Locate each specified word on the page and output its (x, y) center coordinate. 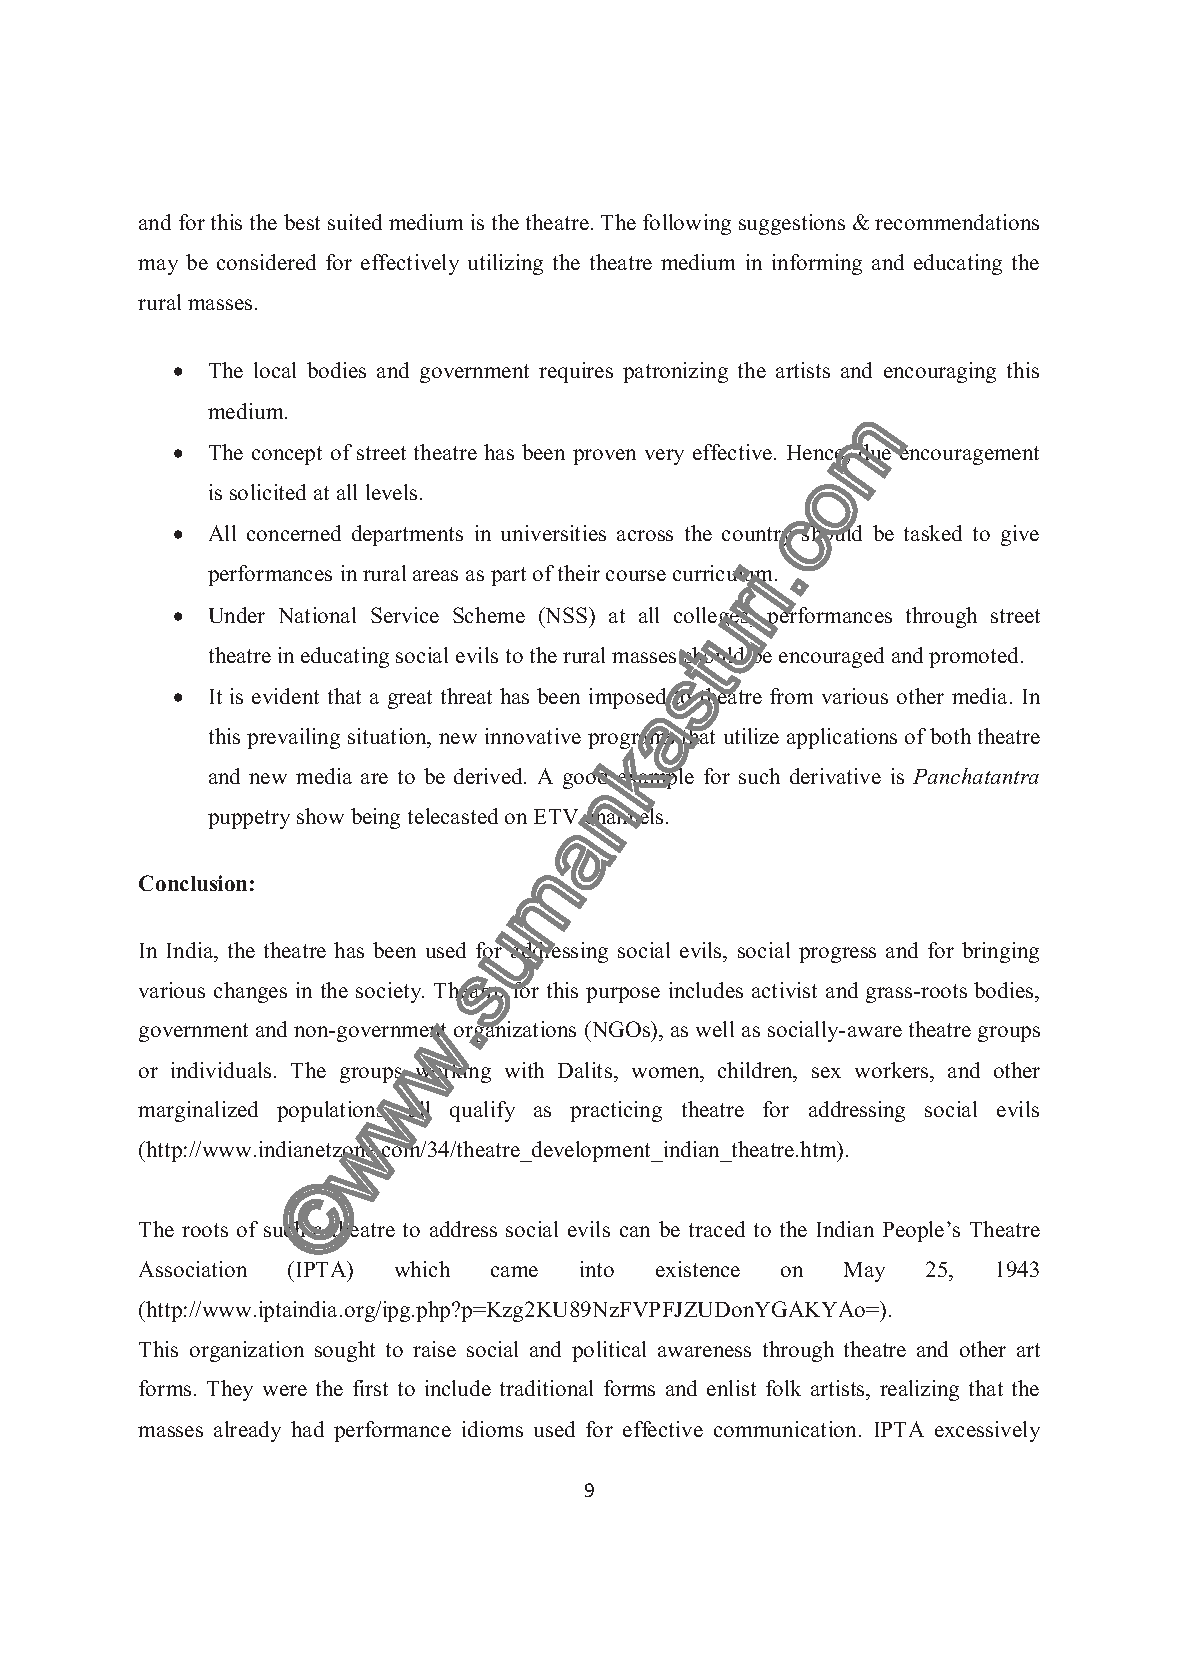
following (687, 224)
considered (266, 262)
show (320, 816)
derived (489, 776)
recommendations (957, 222)
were (285, 1390)
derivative (835, 776)
